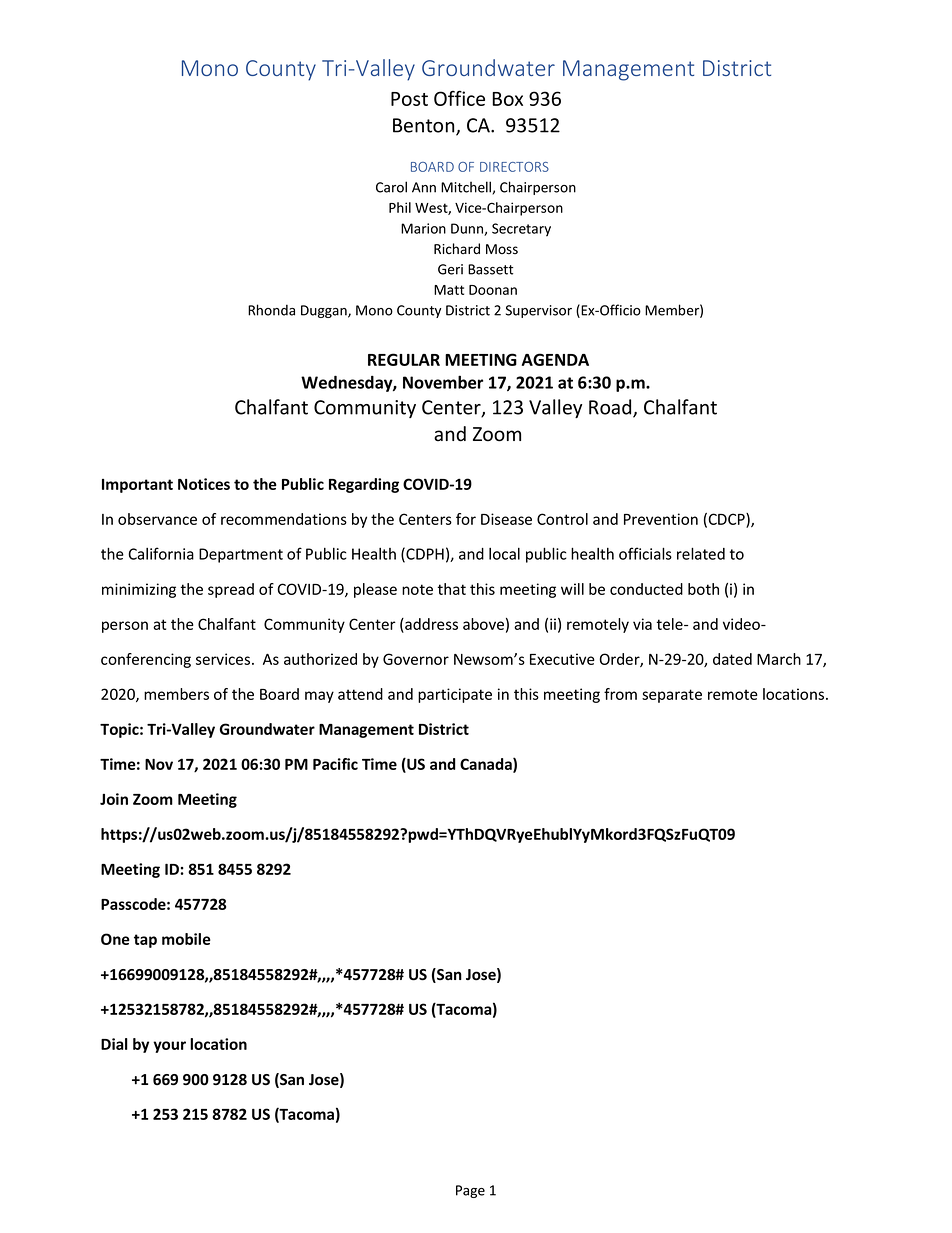  Describe the element at coordinates (430, 624) in the page. I see `address` at that location.
